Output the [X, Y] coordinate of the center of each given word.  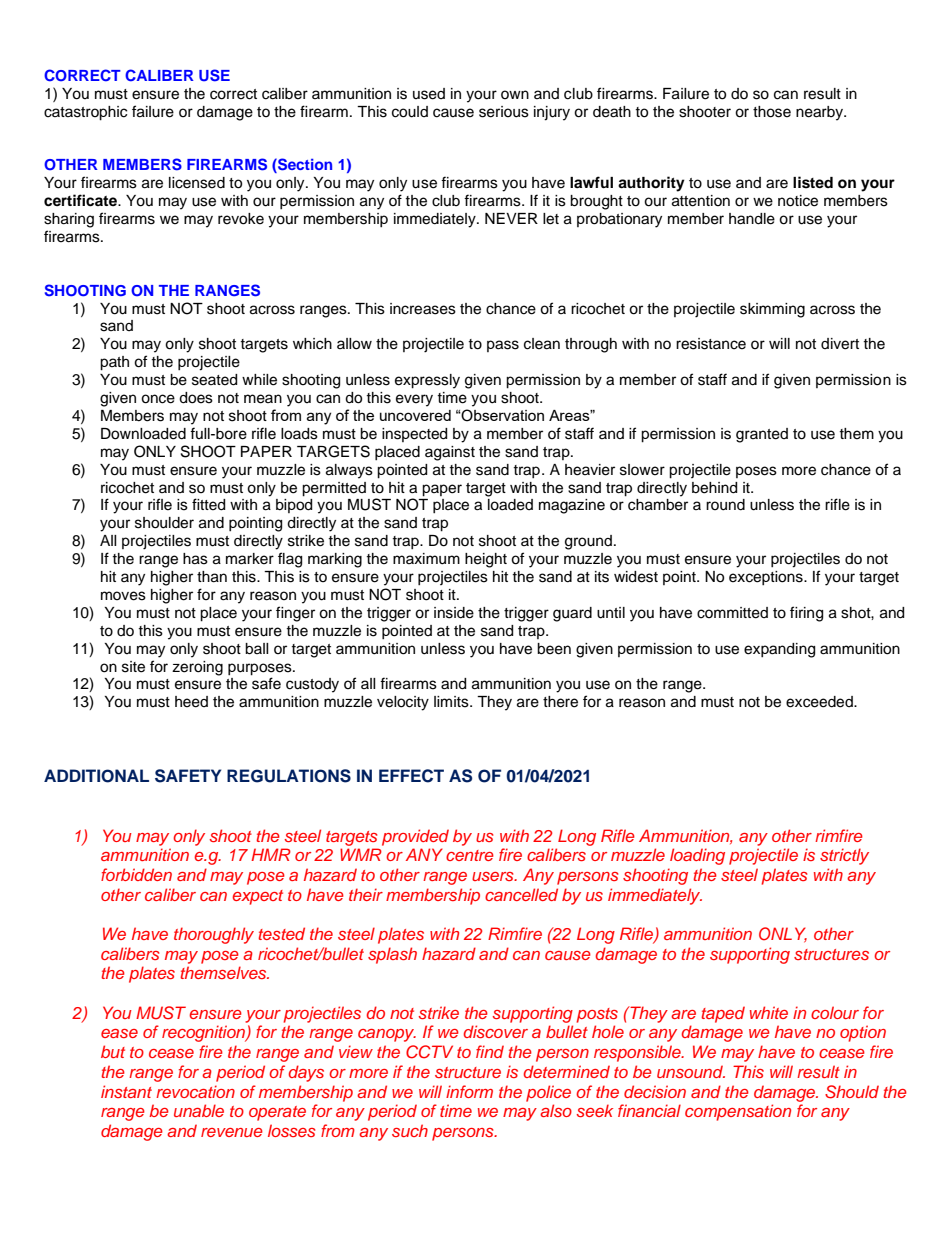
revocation [195, 1091]
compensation [738, 1112]
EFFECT [411, 776]
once [158, 399]
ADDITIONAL [96, 776]
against [450, 453]
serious [504, 112]
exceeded [820, 702]
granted [762, 435]
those [772, 112]
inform [469, 1091]
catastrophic [85, 113]
